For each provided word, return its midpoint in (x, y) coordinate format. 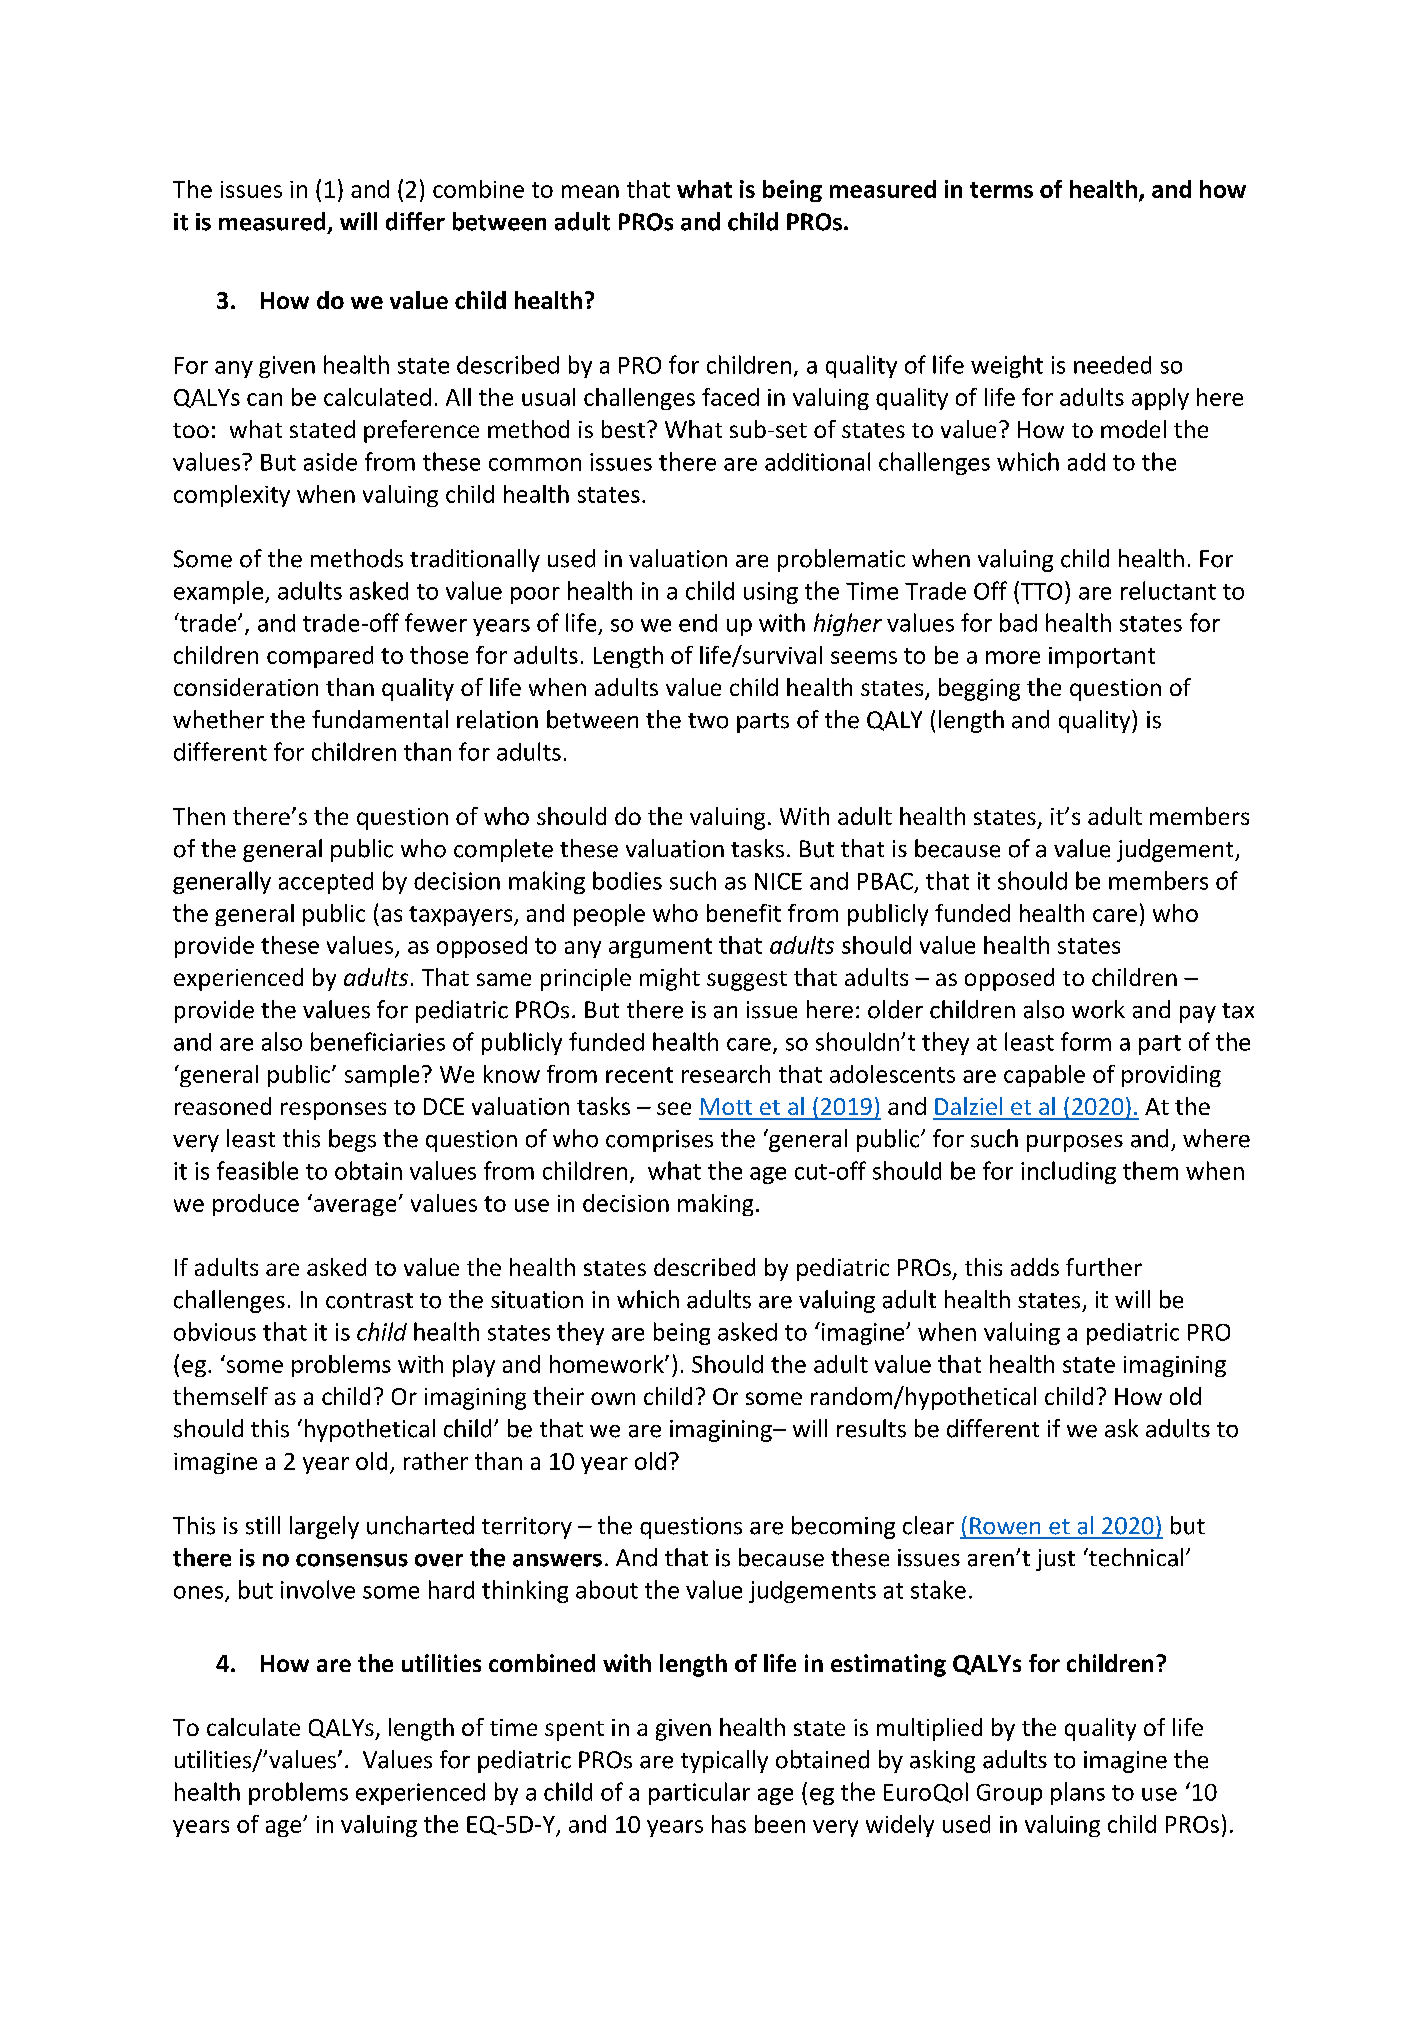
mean (590, 191)
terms (1001, 190)
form (1086, 1041)
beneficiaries (378, 1041)
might (670, 979)
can (264, 399)
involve (318, 1589)
